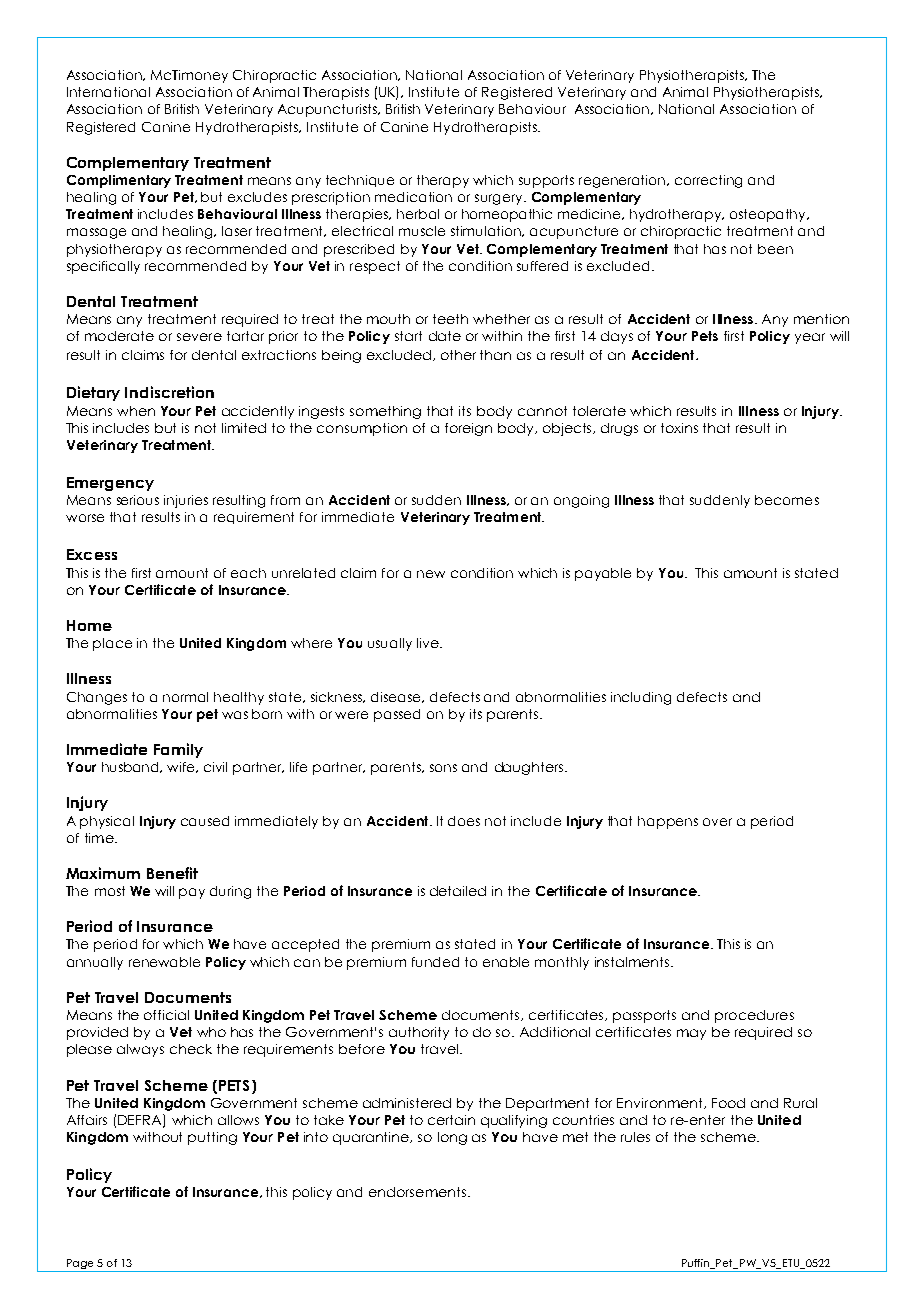  Describe the element at coordinates (186, 501) in the image. I see `injuries` at that location.
